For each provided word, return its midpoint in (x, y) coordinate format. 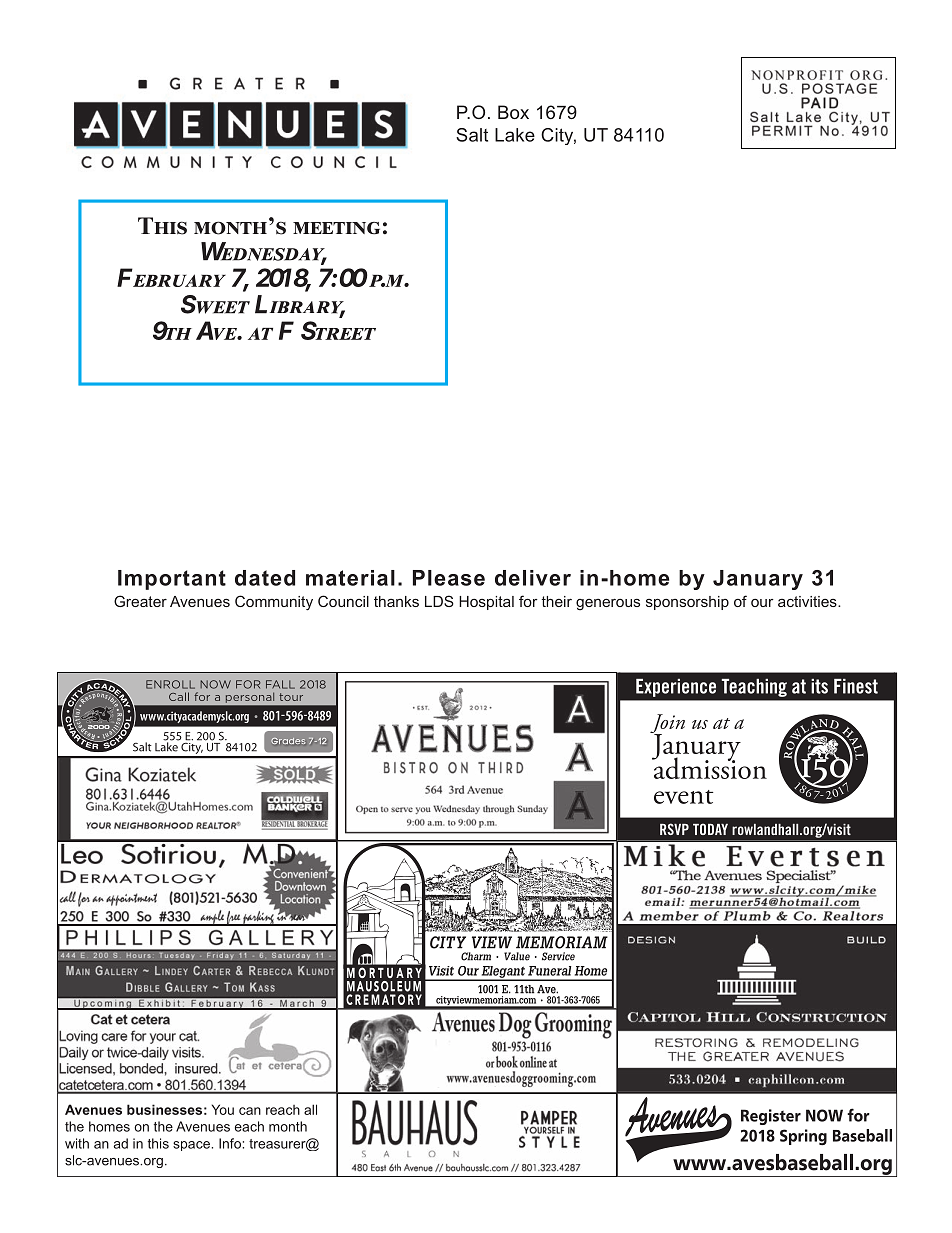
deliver (533, 578)
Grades (288, 741)
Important (172, 580)
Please (449, 578)
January (758, 580)
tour (291, 697)
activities (808, 601)
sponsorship (687, 603)
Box (513, 112)
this (158, 1143)
